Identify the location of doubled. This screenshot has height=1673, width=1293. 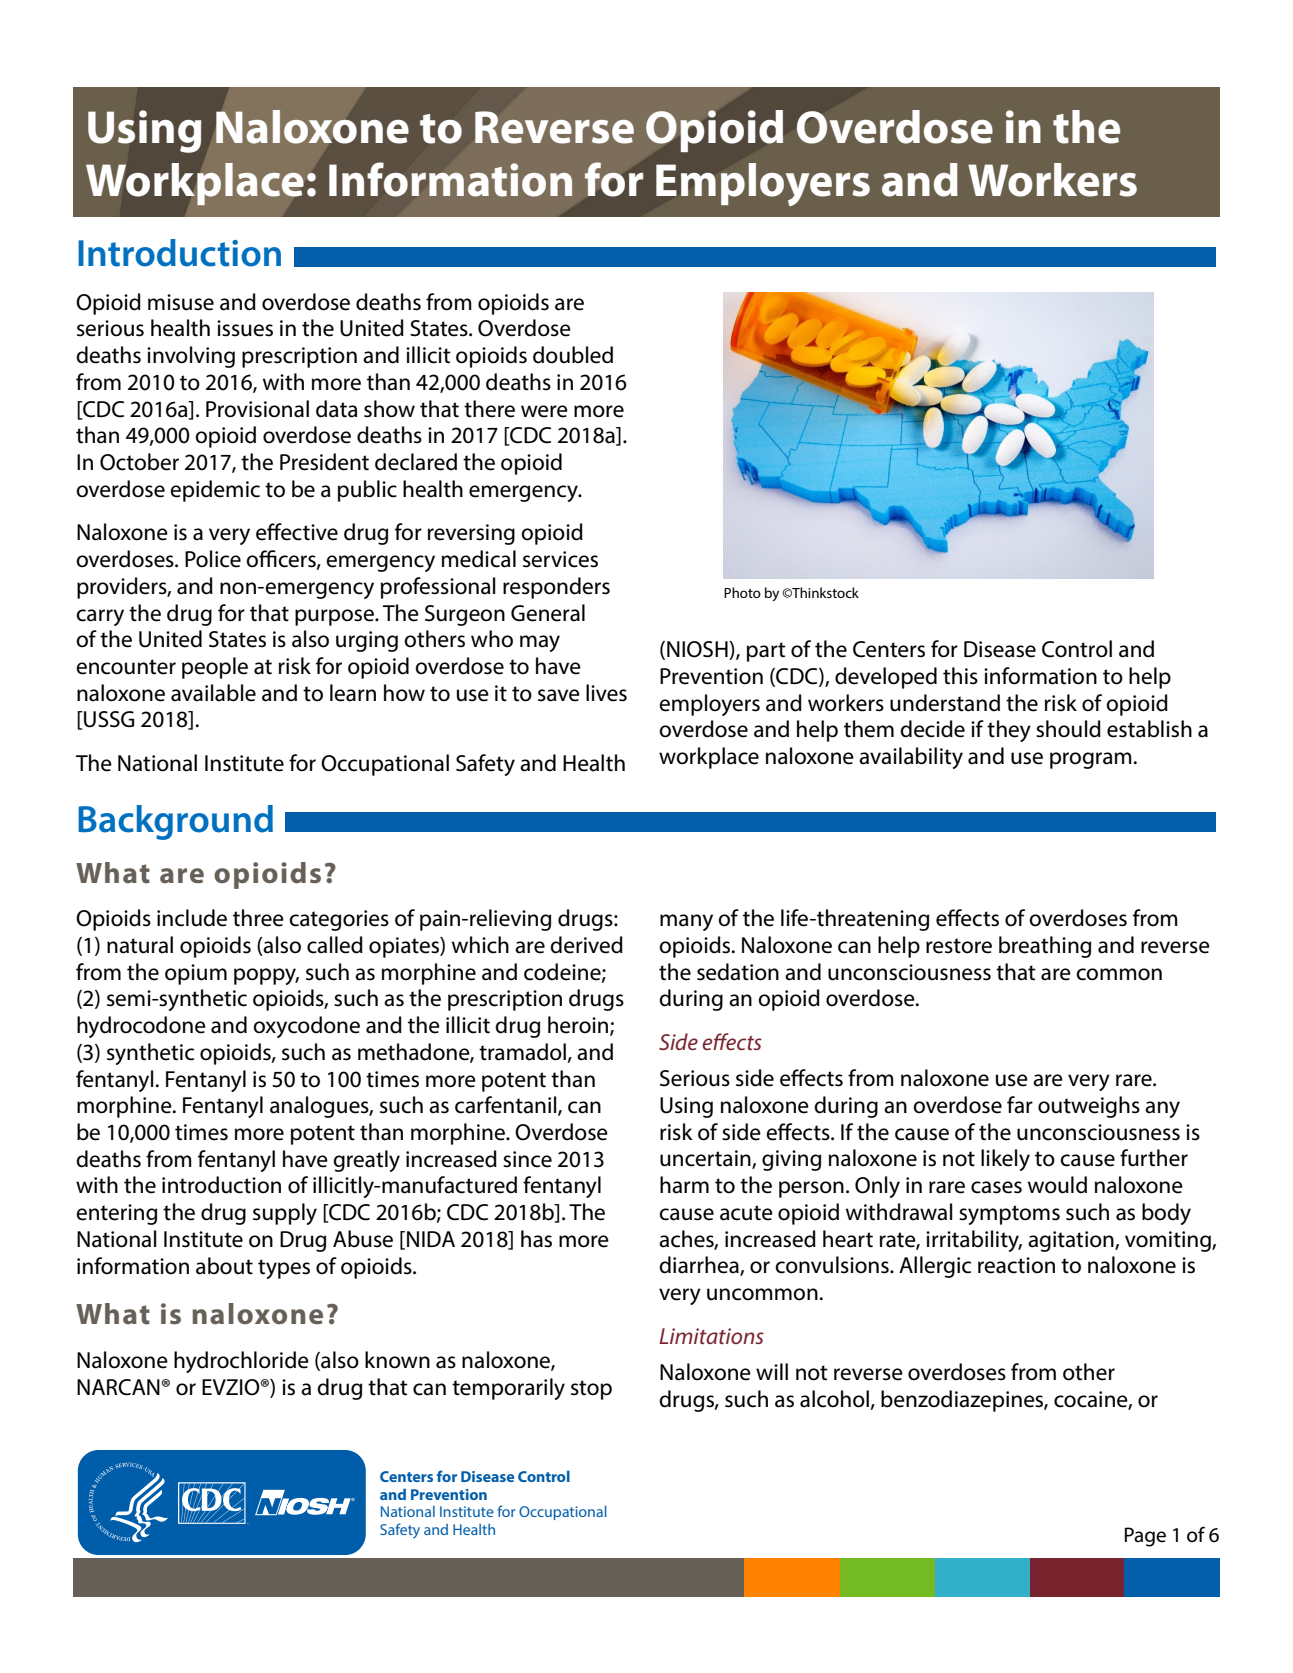
(573, 355).
